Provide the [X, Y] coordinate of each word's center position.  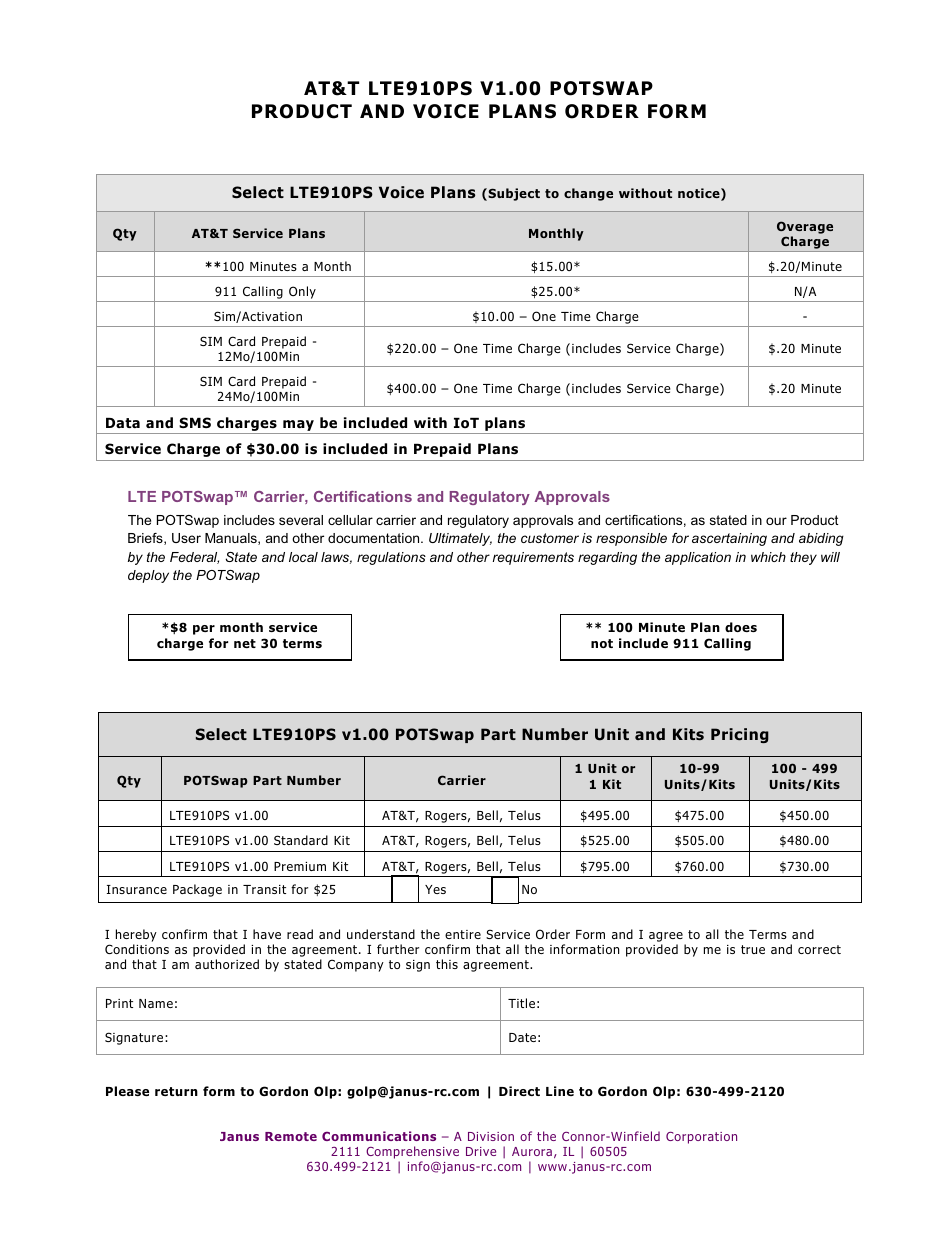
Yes [435, 889]
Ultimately [460, 539]
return [176, 1091]
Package [197, 890]
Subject [513, 194]
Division [491, 1136]
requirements [533, 558]
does [741, 627]
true [753, 949]
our [776, 521]
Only [302, 292]
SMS [195, 422]
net [245, 643]
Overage [805, 227]
